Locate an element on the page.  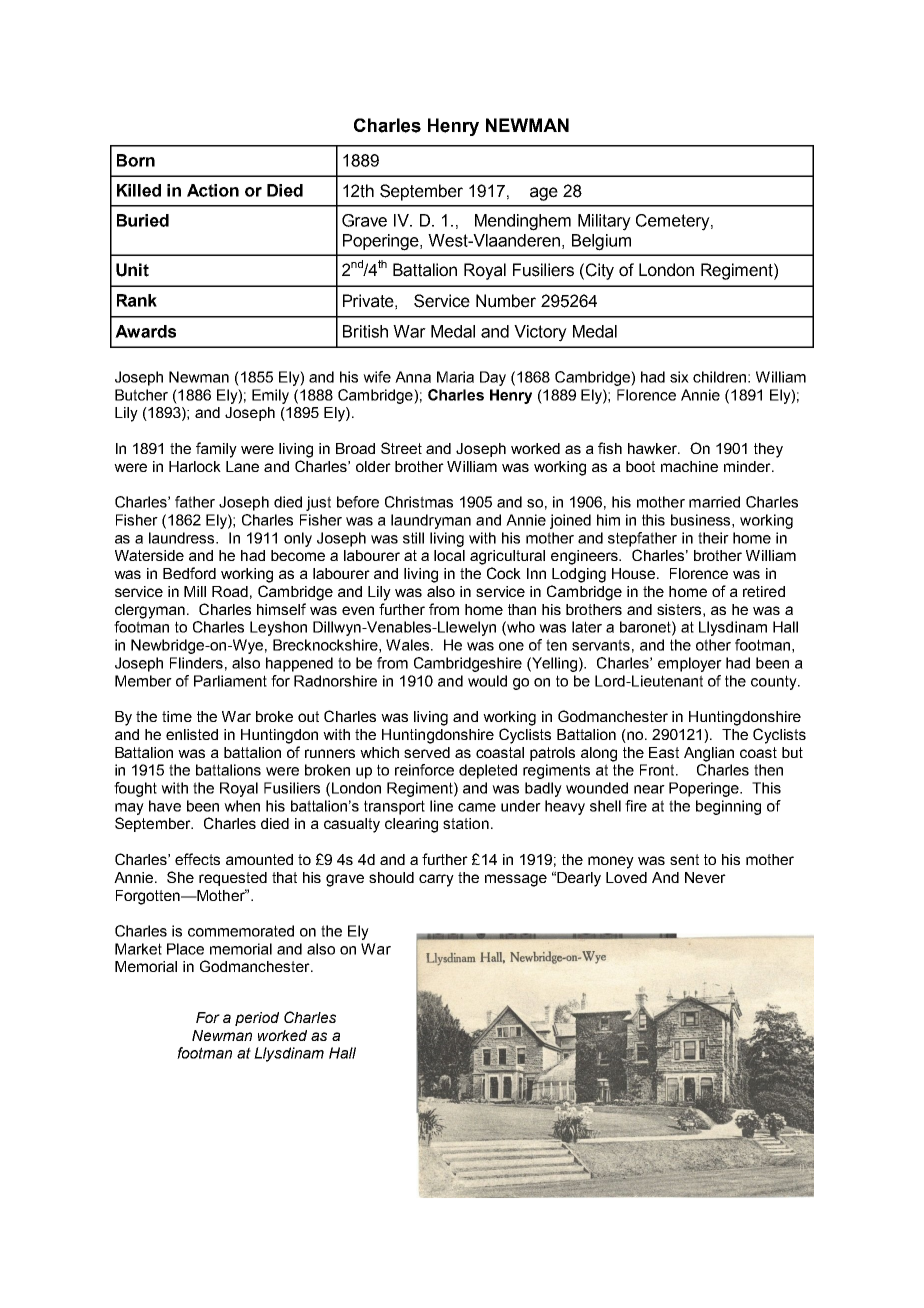
Military is located at coordinates (604, 222).
